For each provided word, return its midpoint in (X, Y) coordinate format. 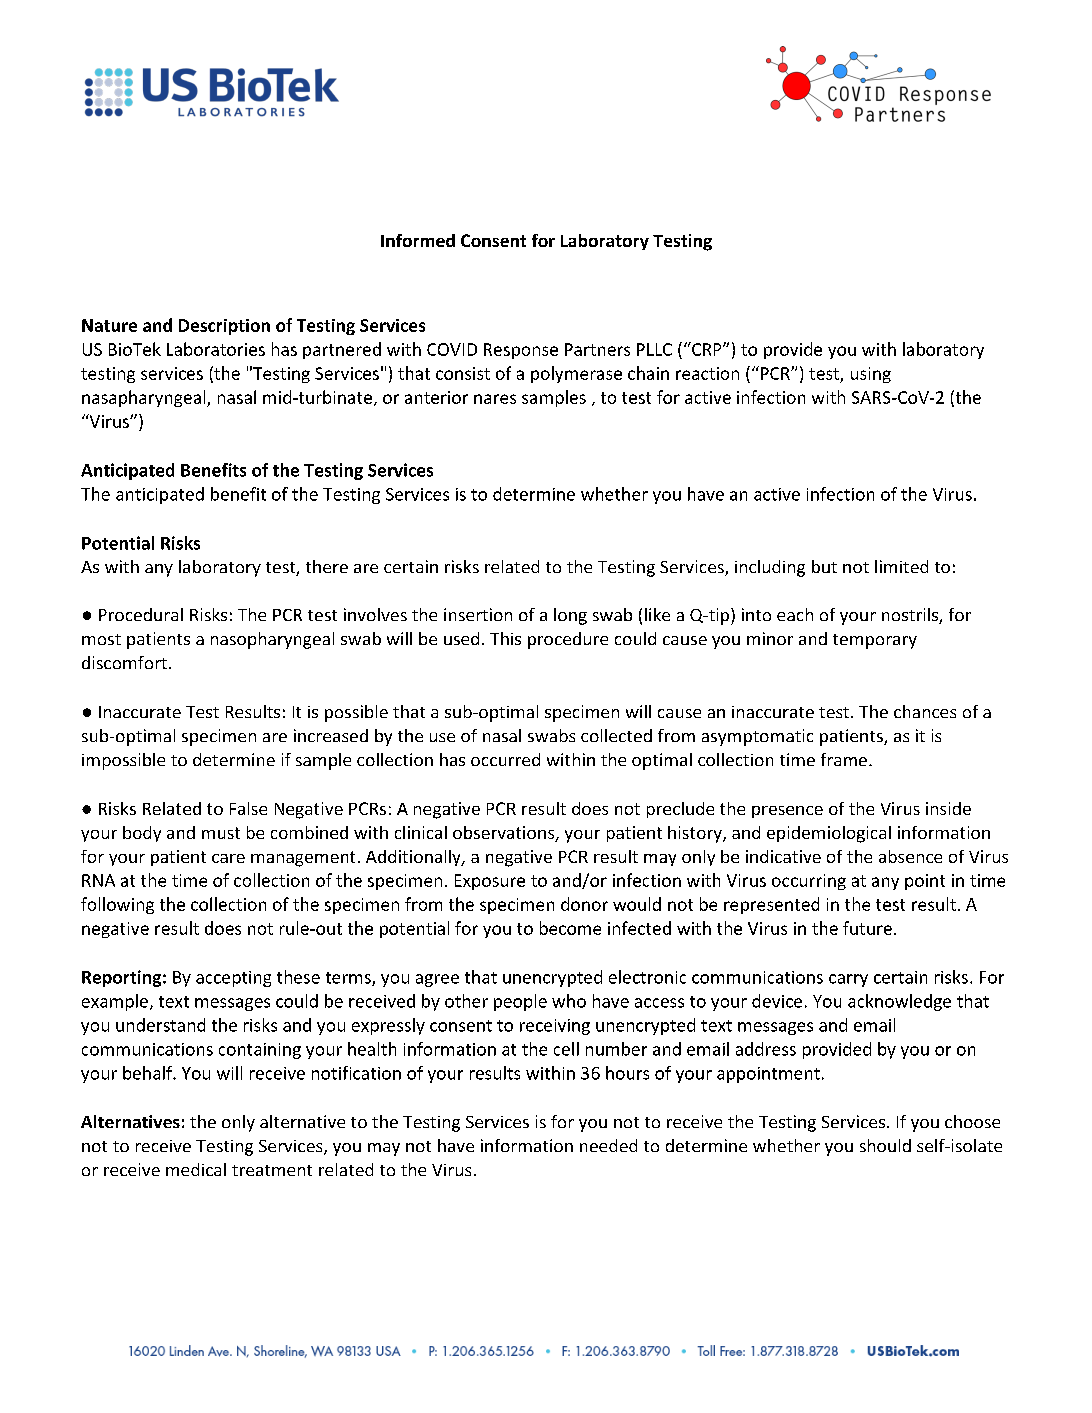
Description (224, 327)
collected (616, 735)
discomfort (124, 662)
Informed (418, 240)
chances (925, 711)
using (871, 375)
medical (196, 1169)
